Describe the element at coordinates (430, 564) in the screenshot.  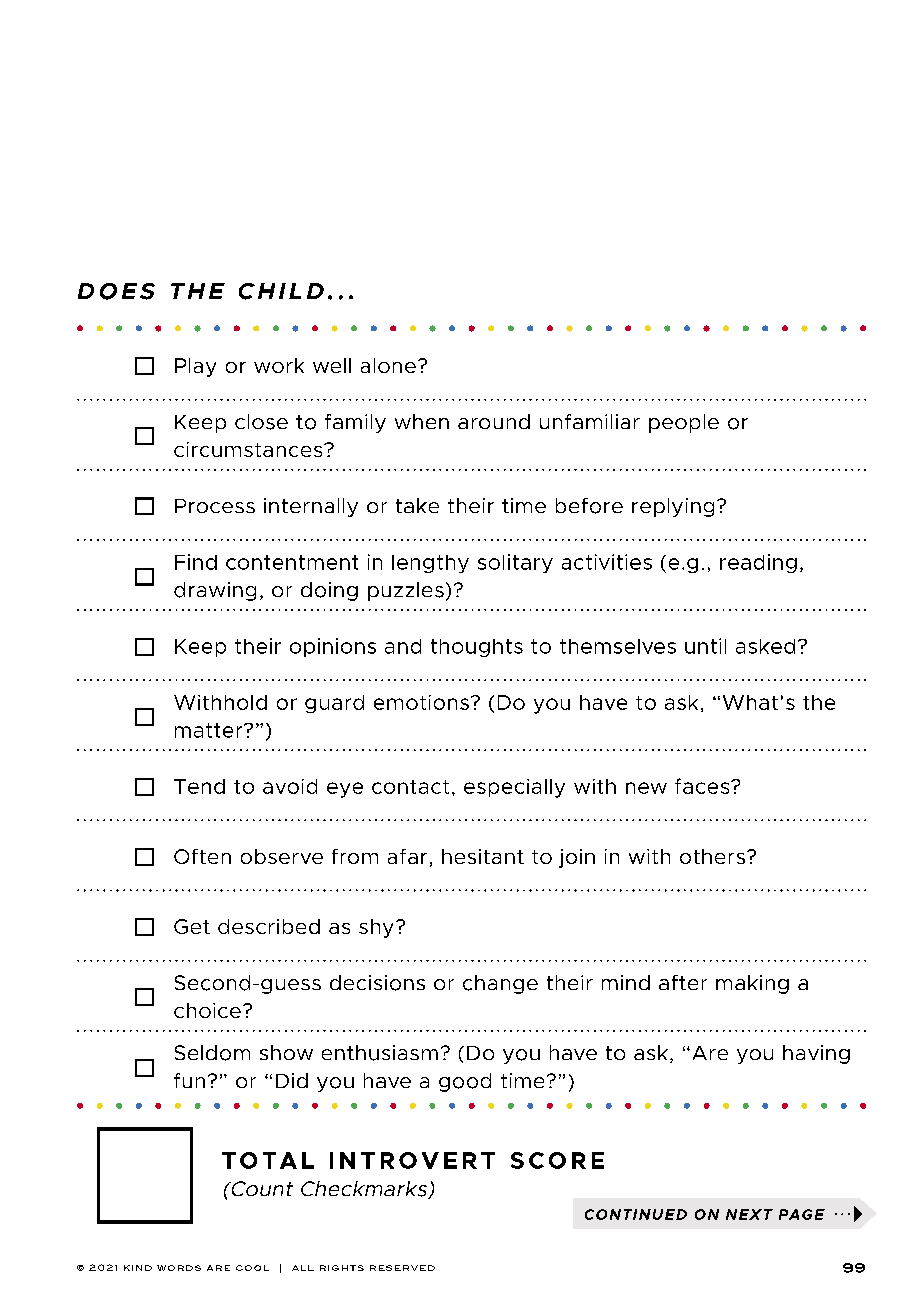
I see `lengthy` at that location.
